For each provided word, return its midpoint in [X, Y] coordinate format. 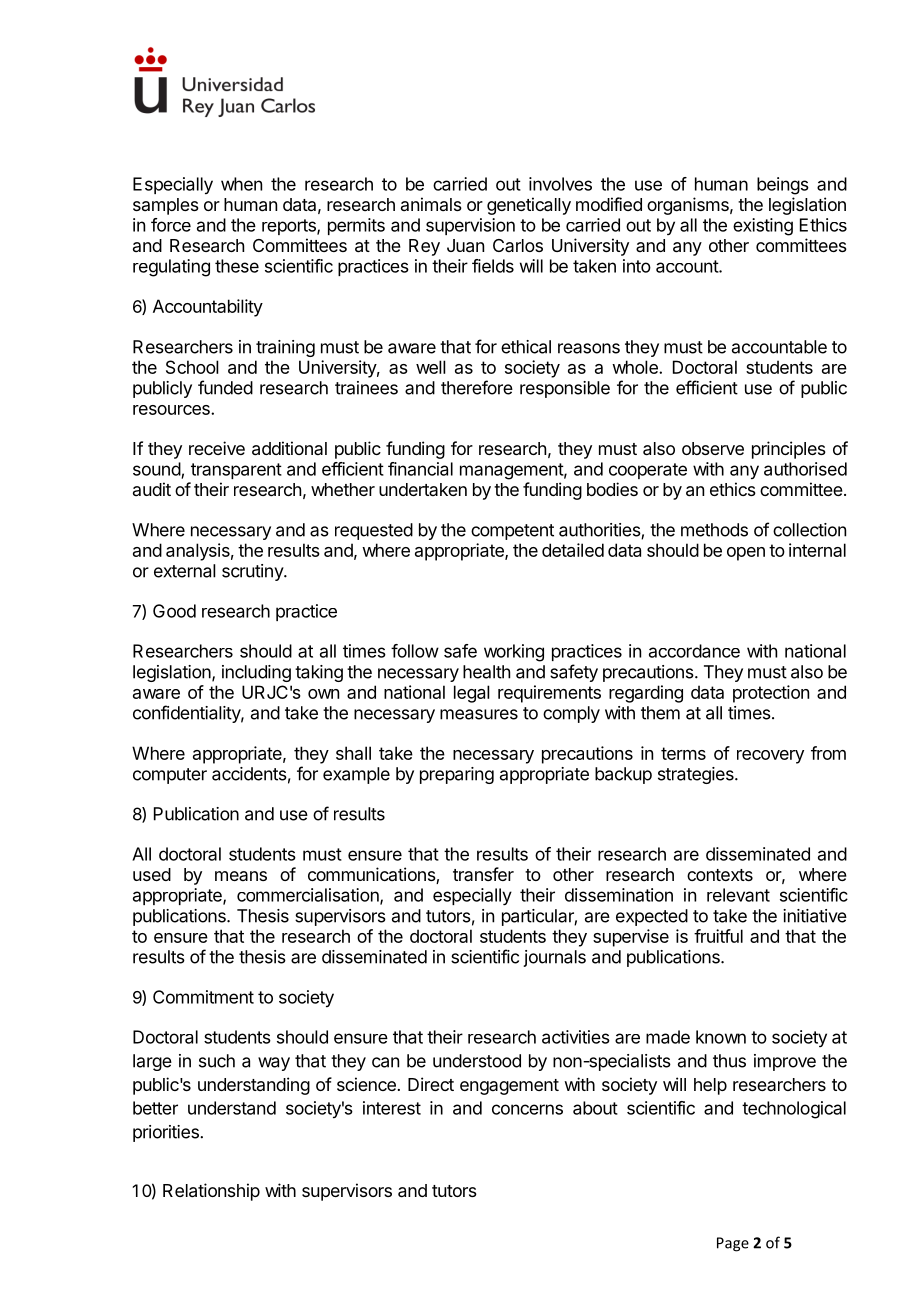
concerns [527, 1109]
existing [763, 227]
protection [771, 694]
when [241, 184]
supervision [470, 226]
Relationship [211, 1192]
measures [479, 714]
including [256, 673]
